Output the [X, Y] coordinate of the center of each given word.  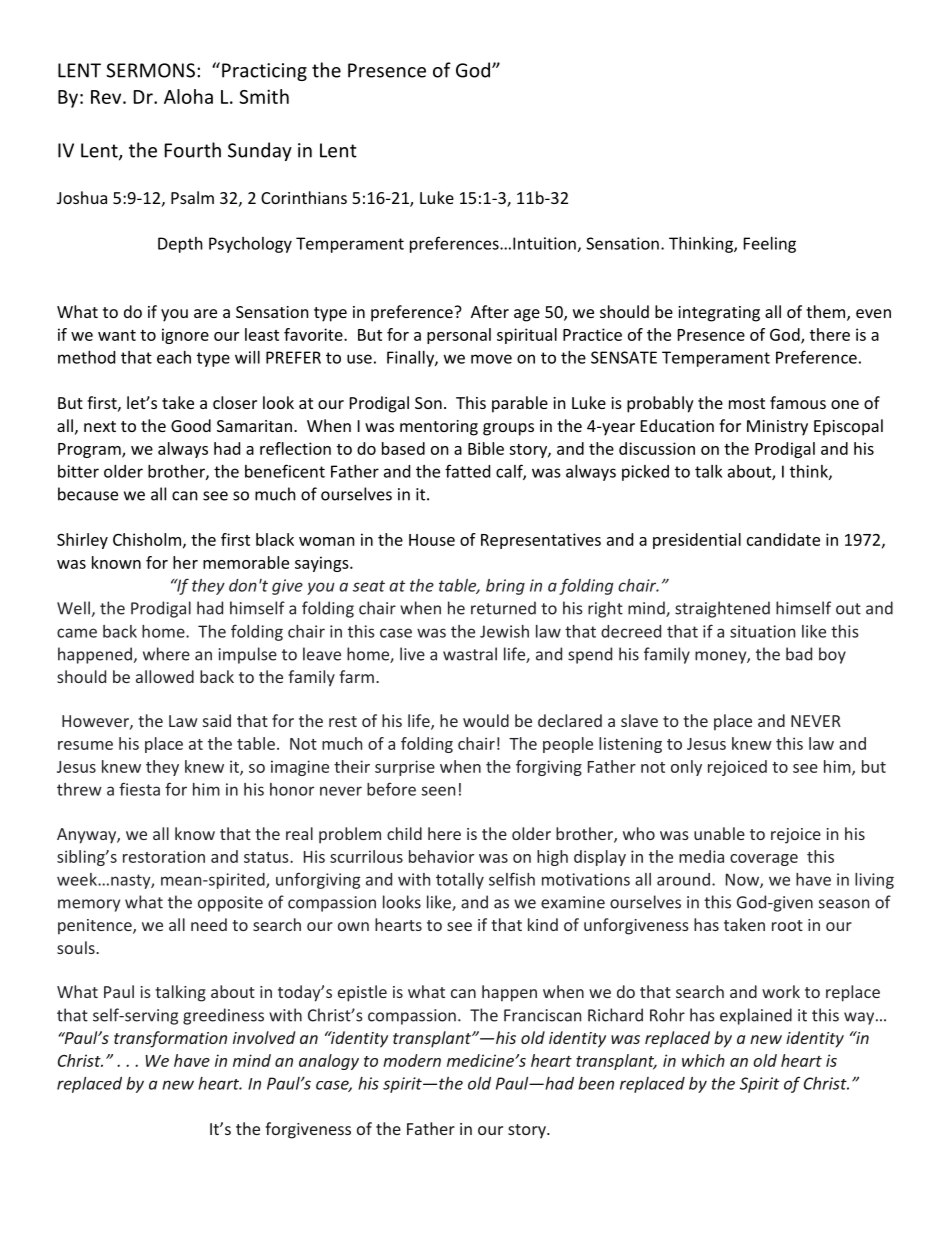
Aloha [188, 96]
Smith [264, 96]
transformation [170, 1039]
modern [412, 1060]
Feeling [770, 245]
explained [756, 1016]
